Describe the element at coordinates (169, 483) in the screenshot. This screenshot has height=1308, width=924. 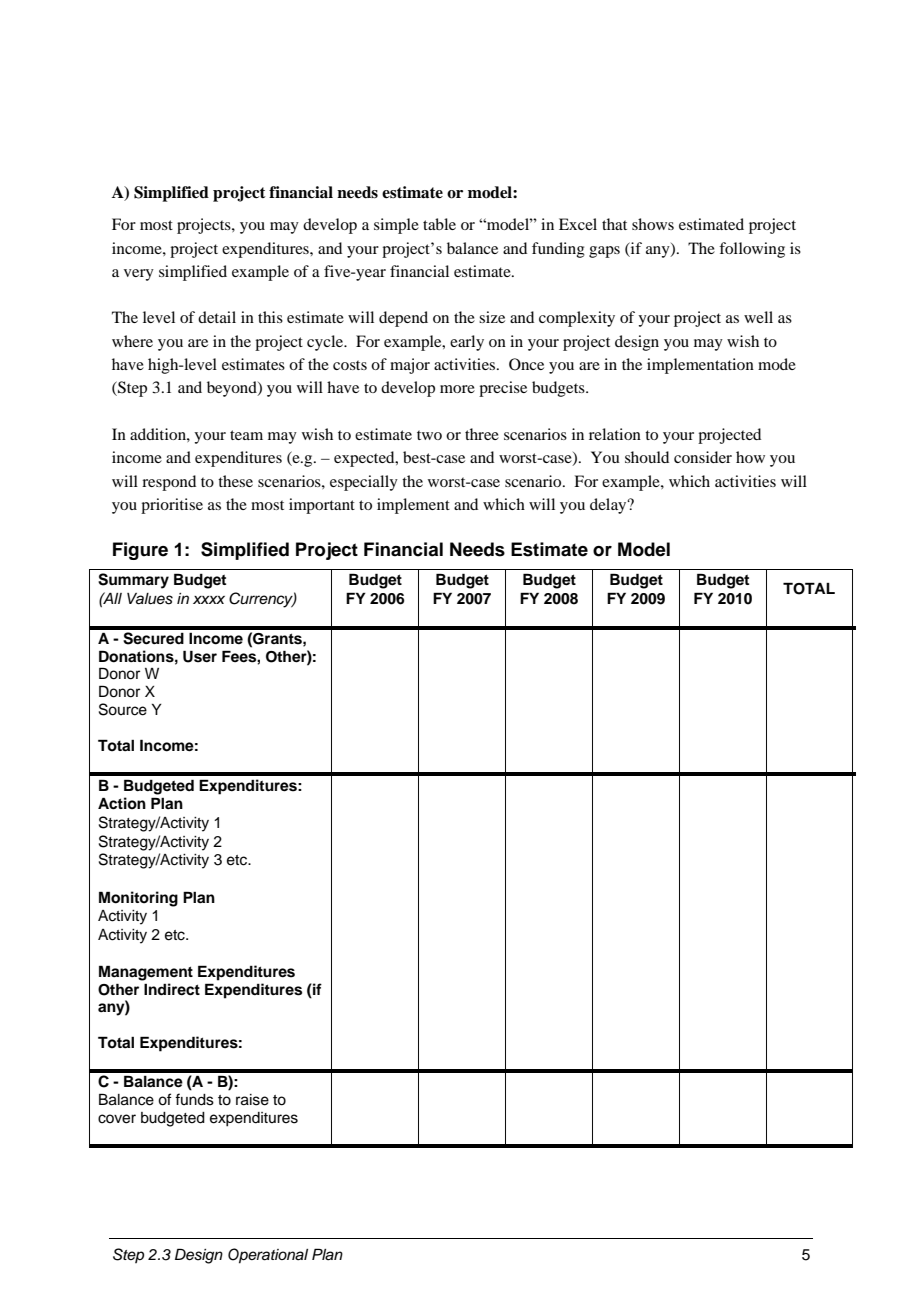
I see `respond` at that location.
